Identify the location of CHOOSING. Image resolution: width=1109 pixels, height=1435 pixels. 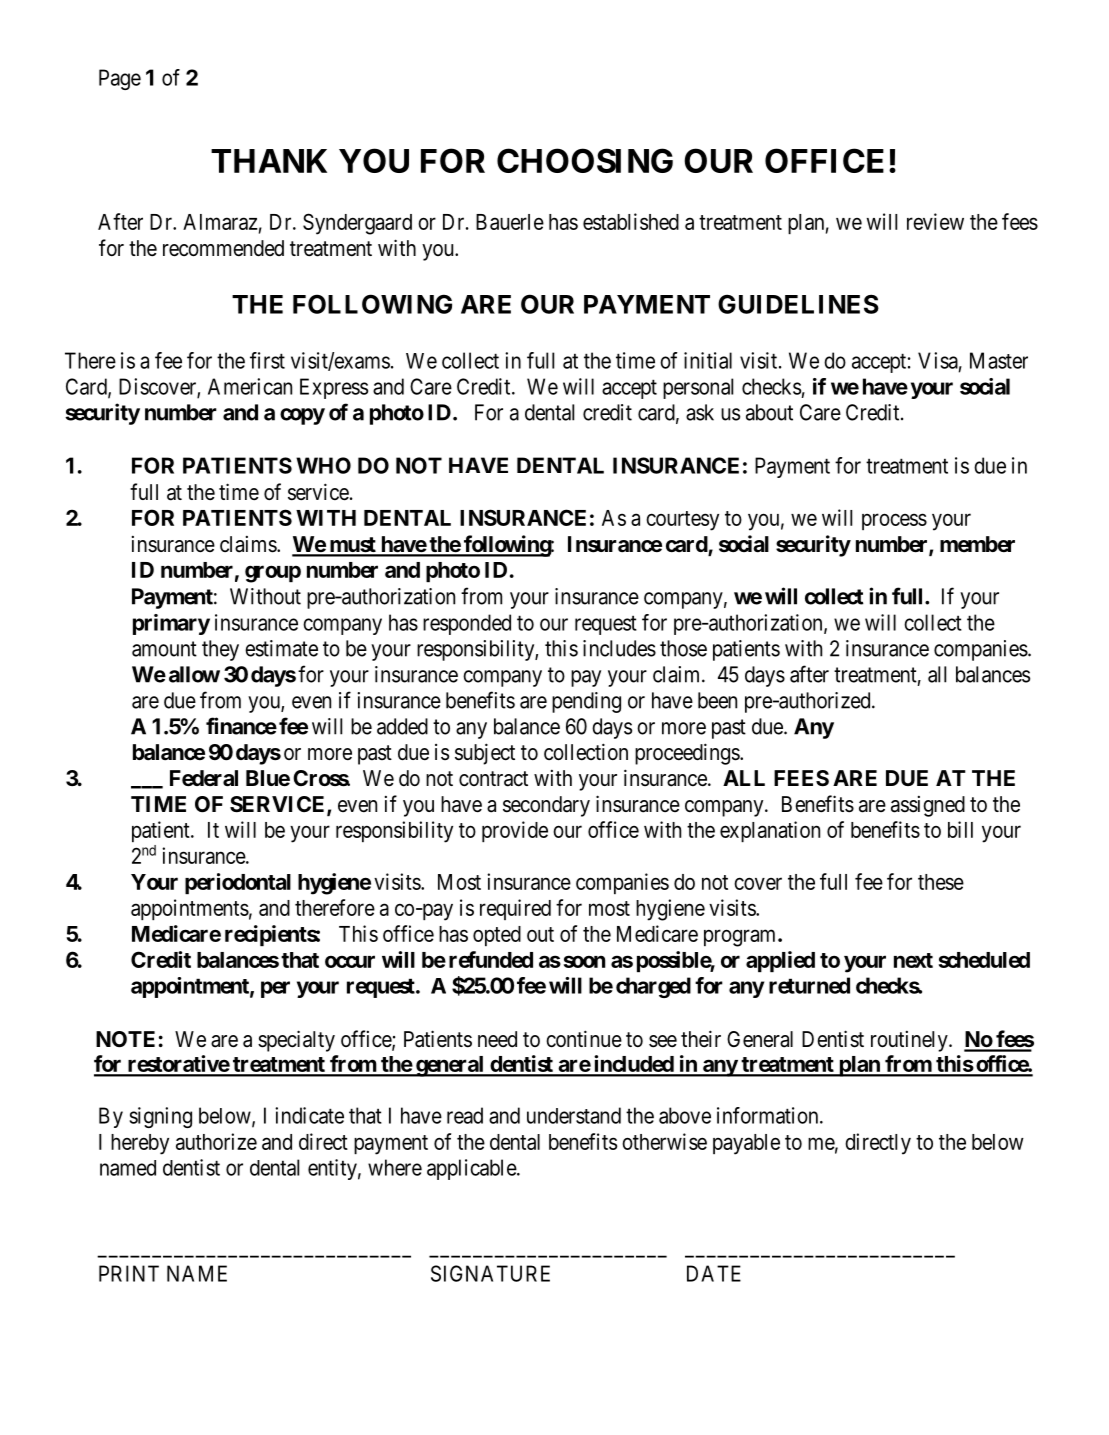
(585, 160).
